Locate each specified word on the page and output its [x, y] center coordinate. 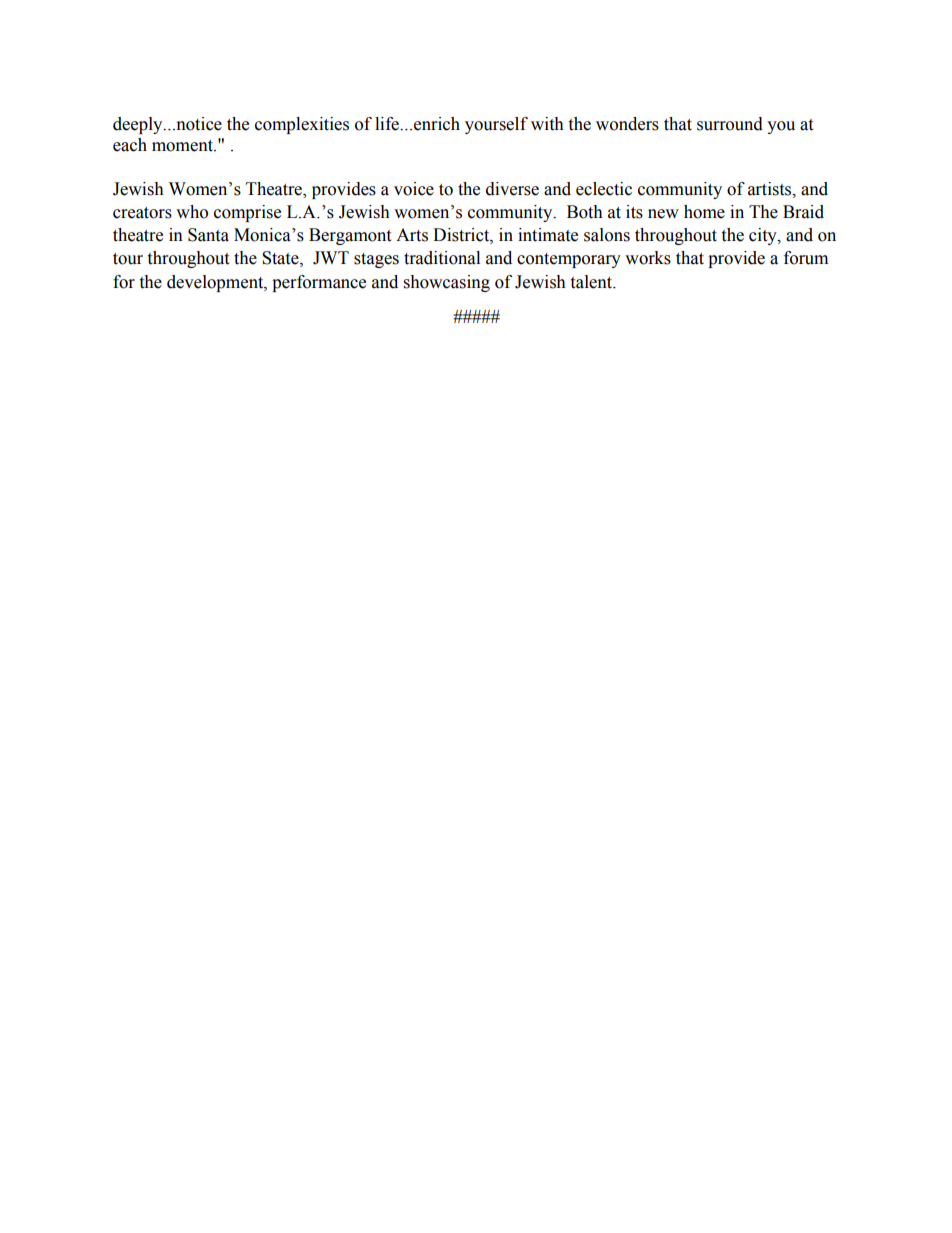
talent [592, 282]
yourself [496, 125]
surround [730, 124]
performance [319, 283]
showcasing [447, 283]
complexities [302, 125]
